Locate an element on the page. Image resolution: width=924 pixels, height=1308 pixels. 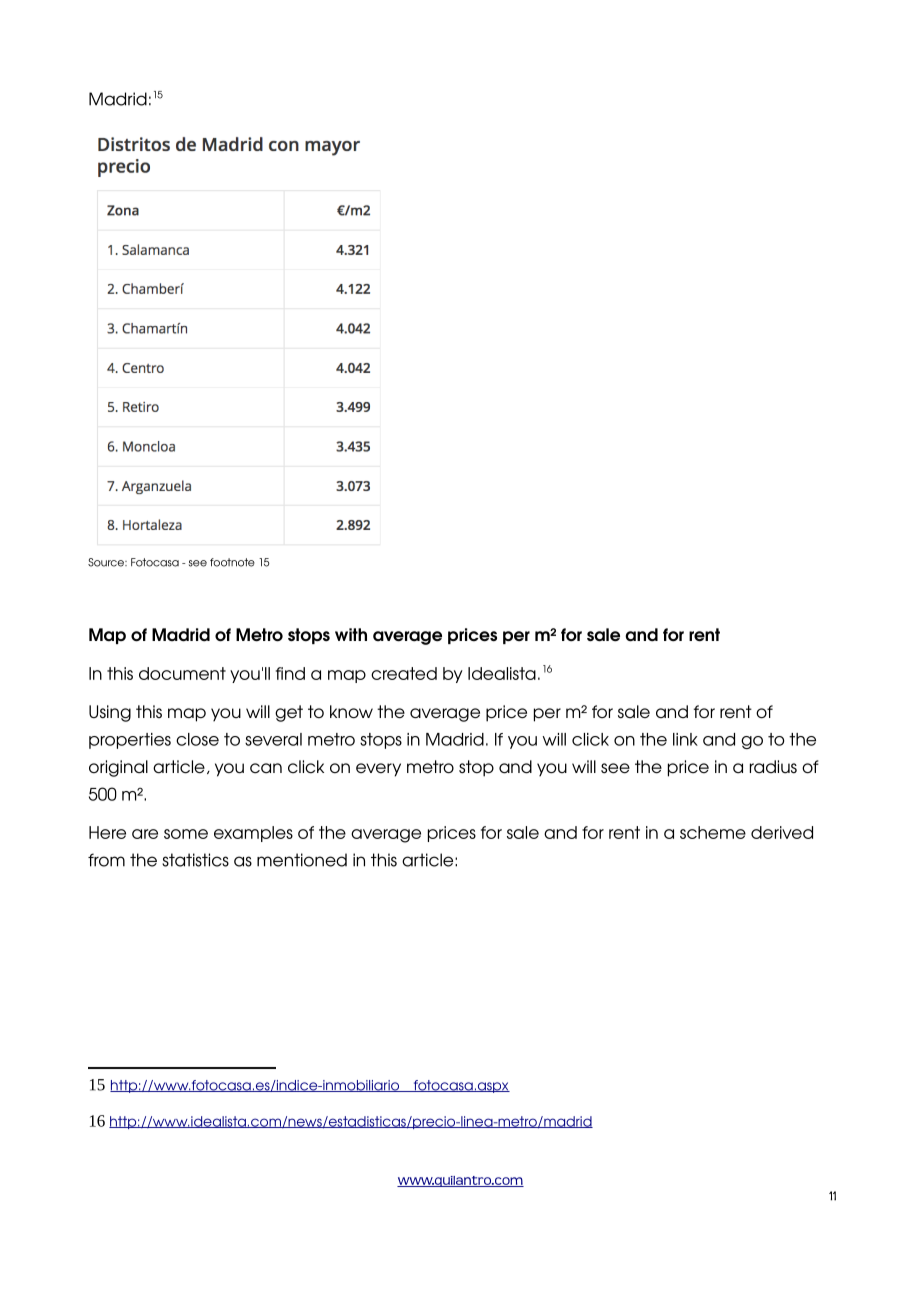
created is located at coordinates (404, 673).
